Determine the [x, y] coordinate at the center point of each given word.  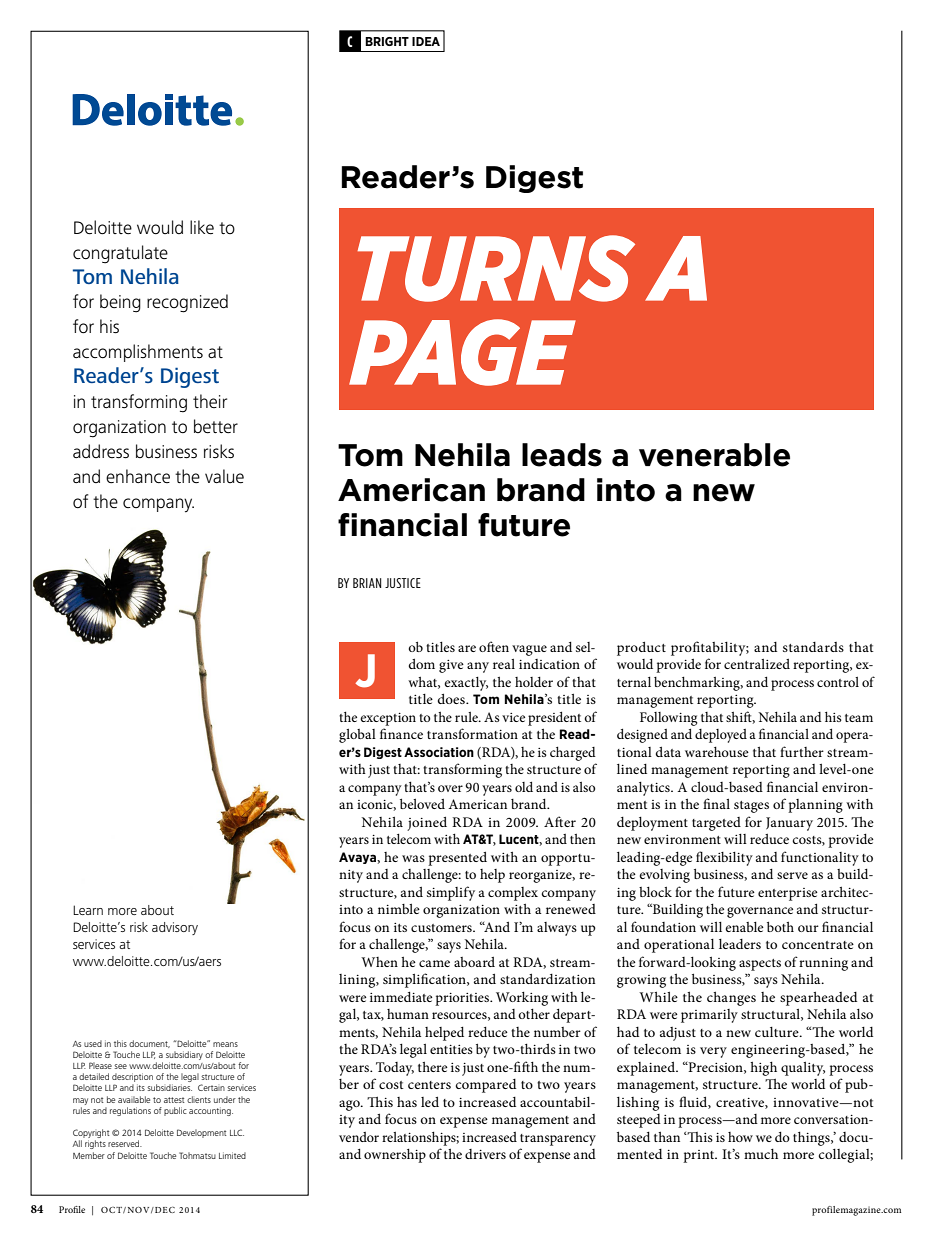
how [740, 1137]
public [175, 1111]
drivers [485, 1154]
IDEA [426, 41]
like [202, 227]
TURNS [496, 268]
